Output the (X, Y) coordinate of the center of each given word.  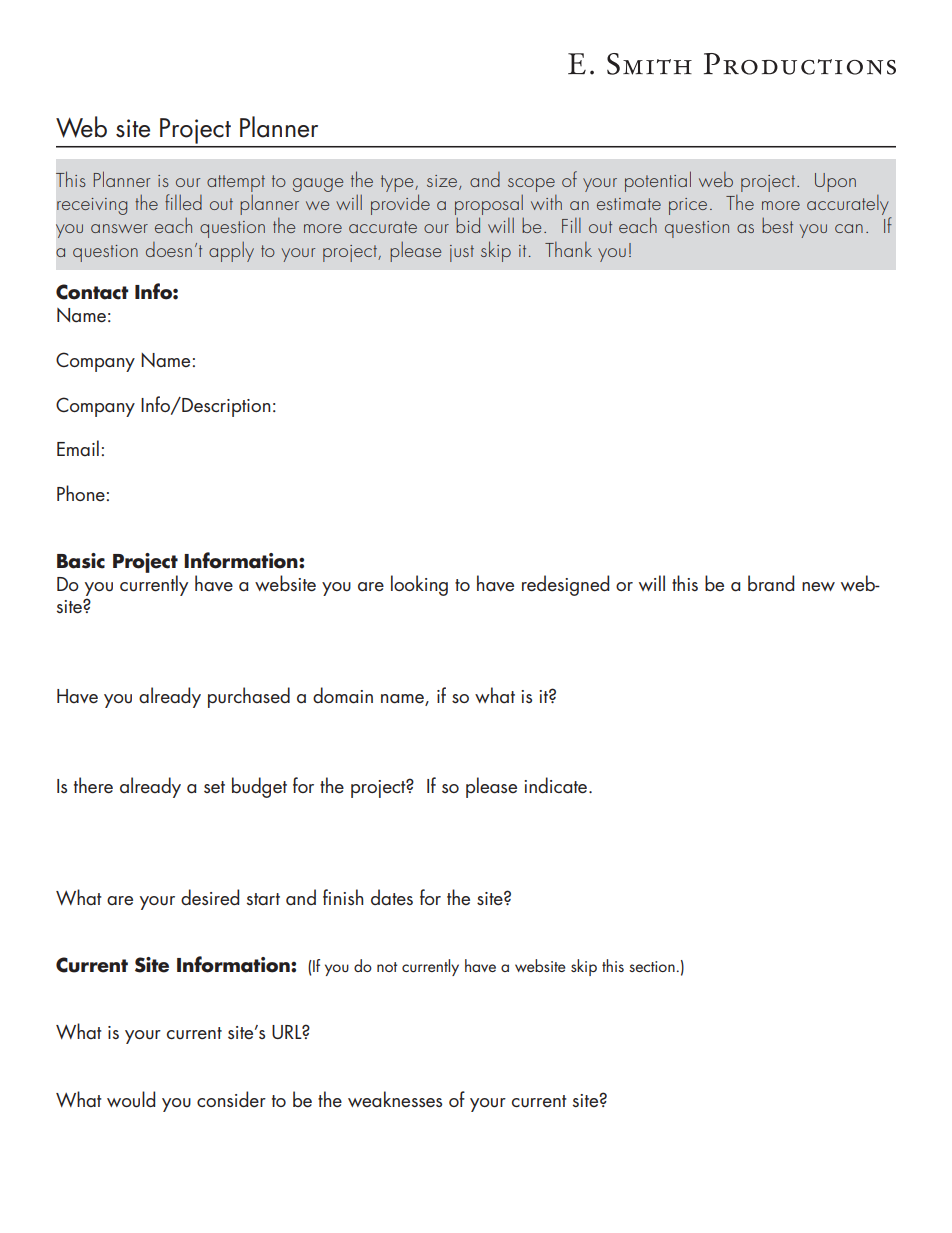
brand (771, 583)
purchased (249, 697)
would (131, 1099)
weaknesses (395, 1099)
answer (119, 228)
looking (419, 585)
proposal (489, 205)
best (777, 225)
